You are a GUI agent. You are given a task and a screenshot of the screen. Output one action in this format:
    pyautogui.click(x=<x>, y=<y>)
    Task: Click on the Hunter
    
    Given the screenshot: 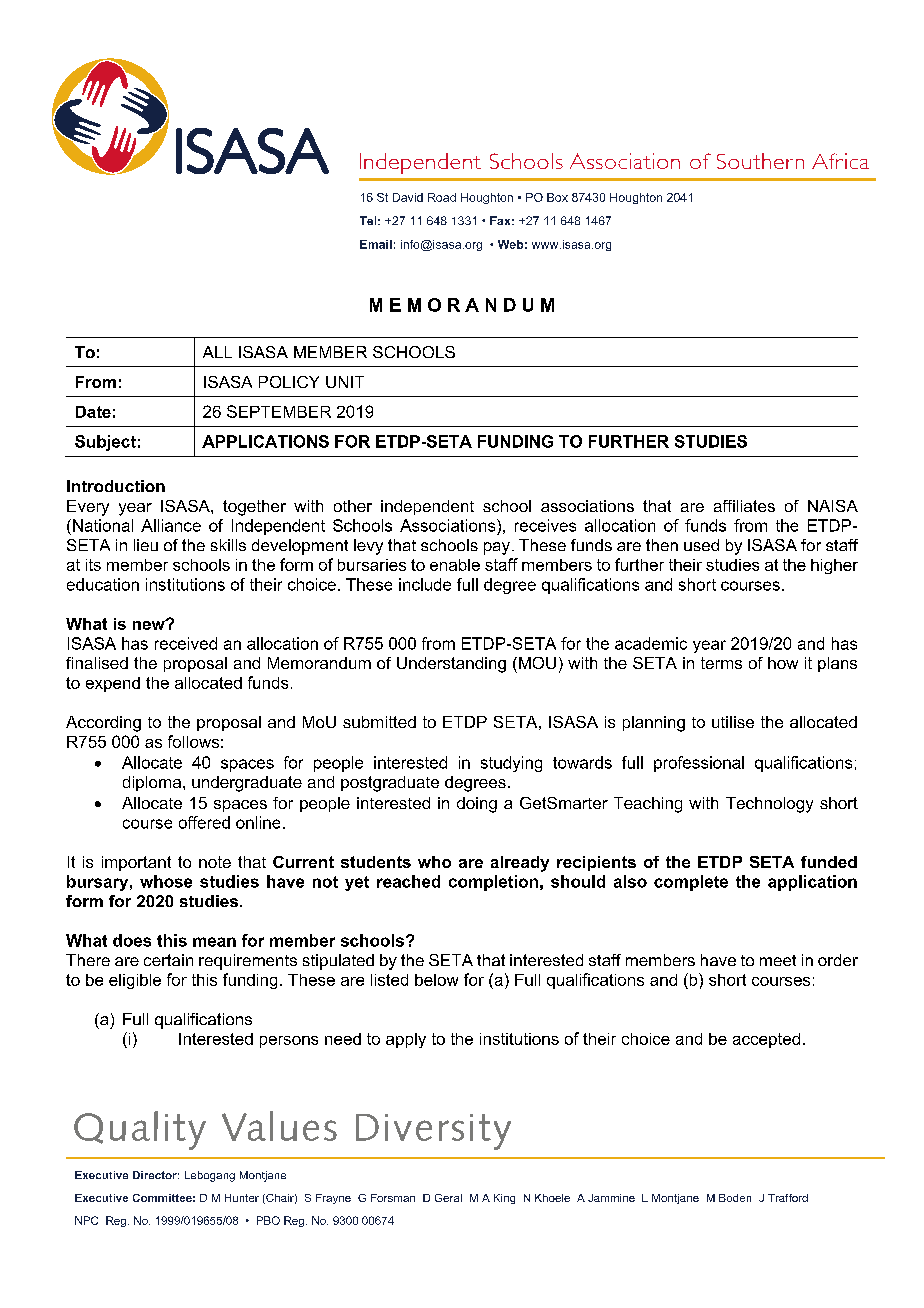 What is the action you would take?
    pyautogui.click(x=242, y=1198)
